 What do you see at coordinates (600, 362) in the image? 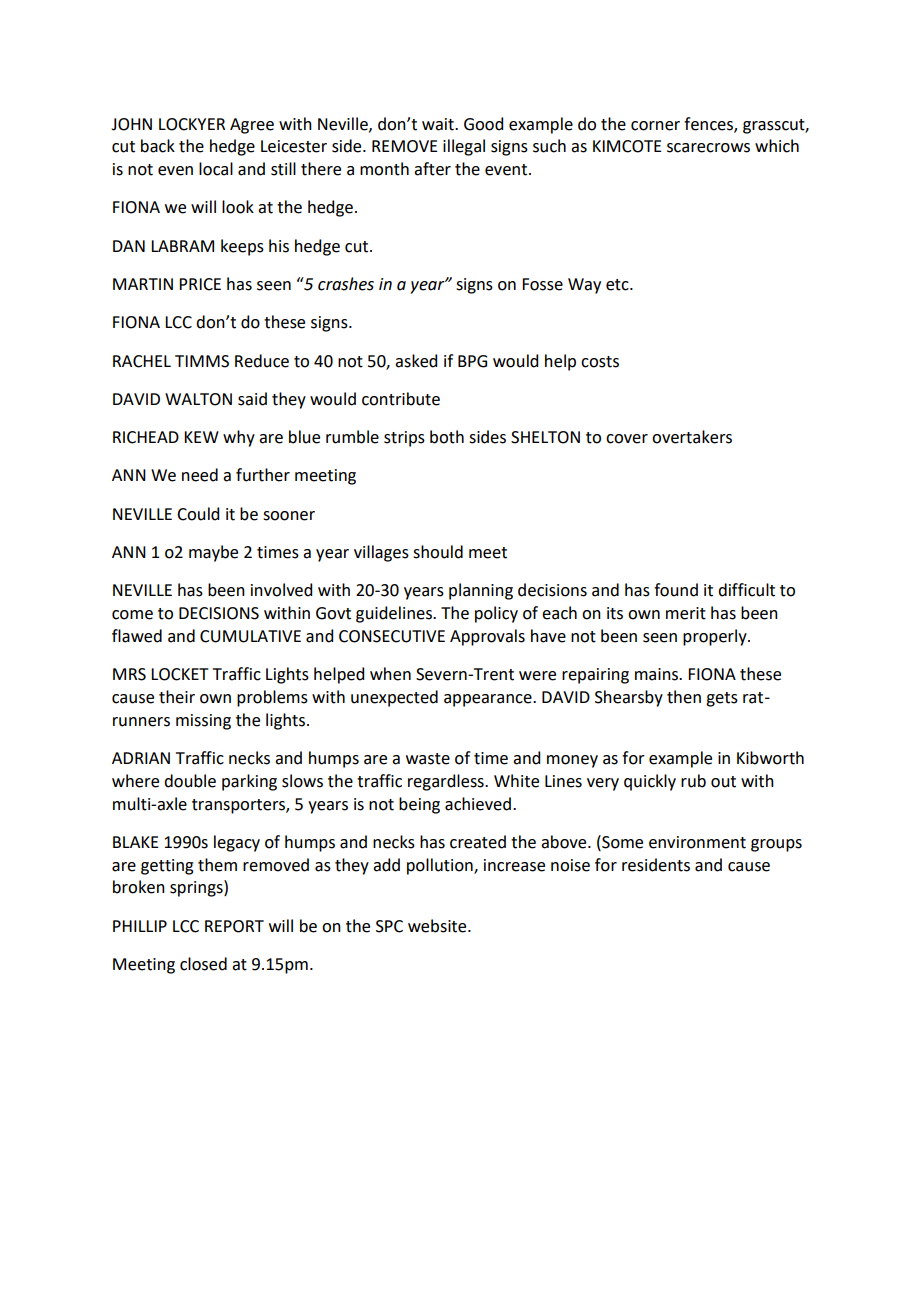
I see `costs` at bounding box center [600, 362].
